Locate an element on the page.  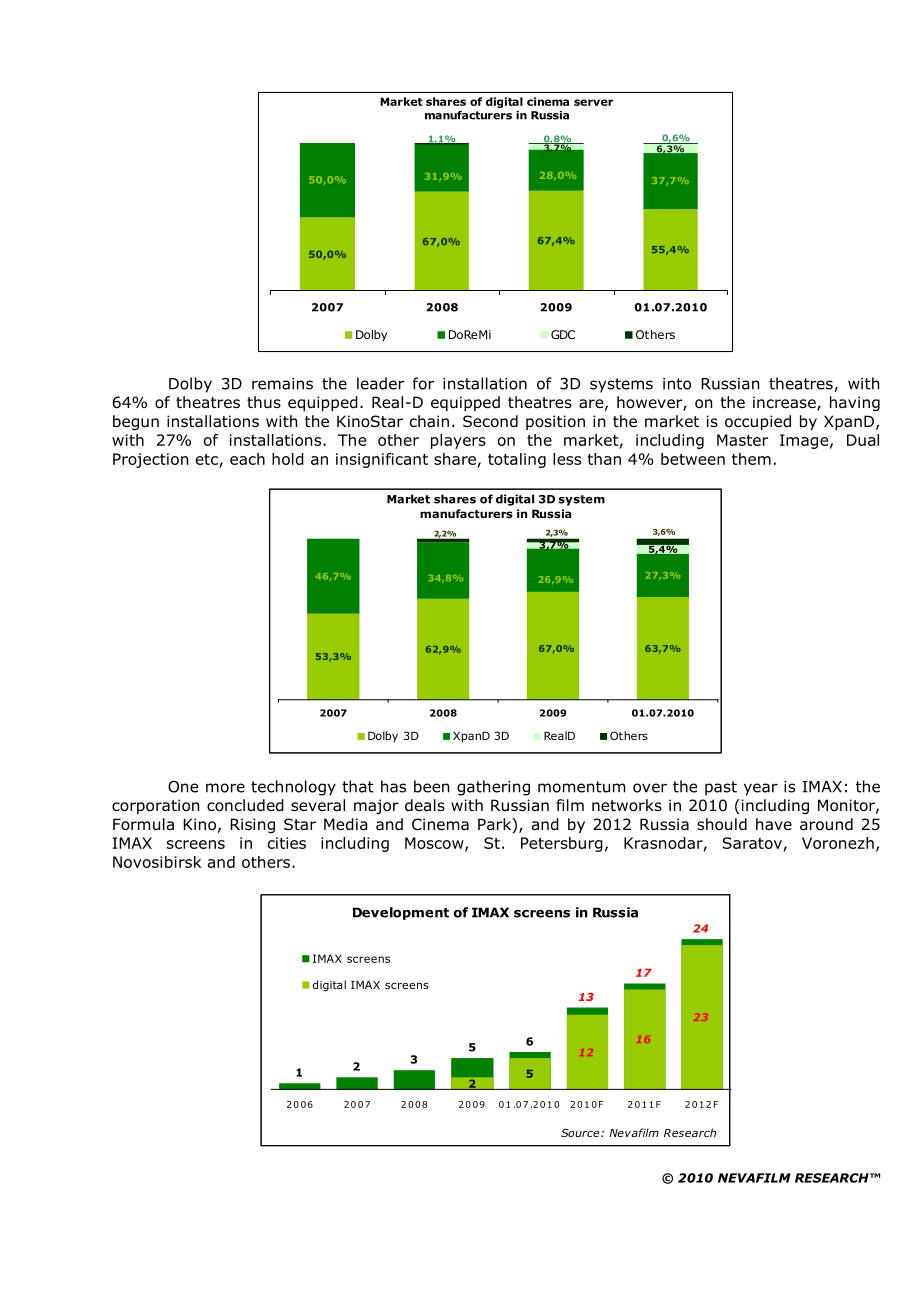
have is located at coordinates (774, 824).
